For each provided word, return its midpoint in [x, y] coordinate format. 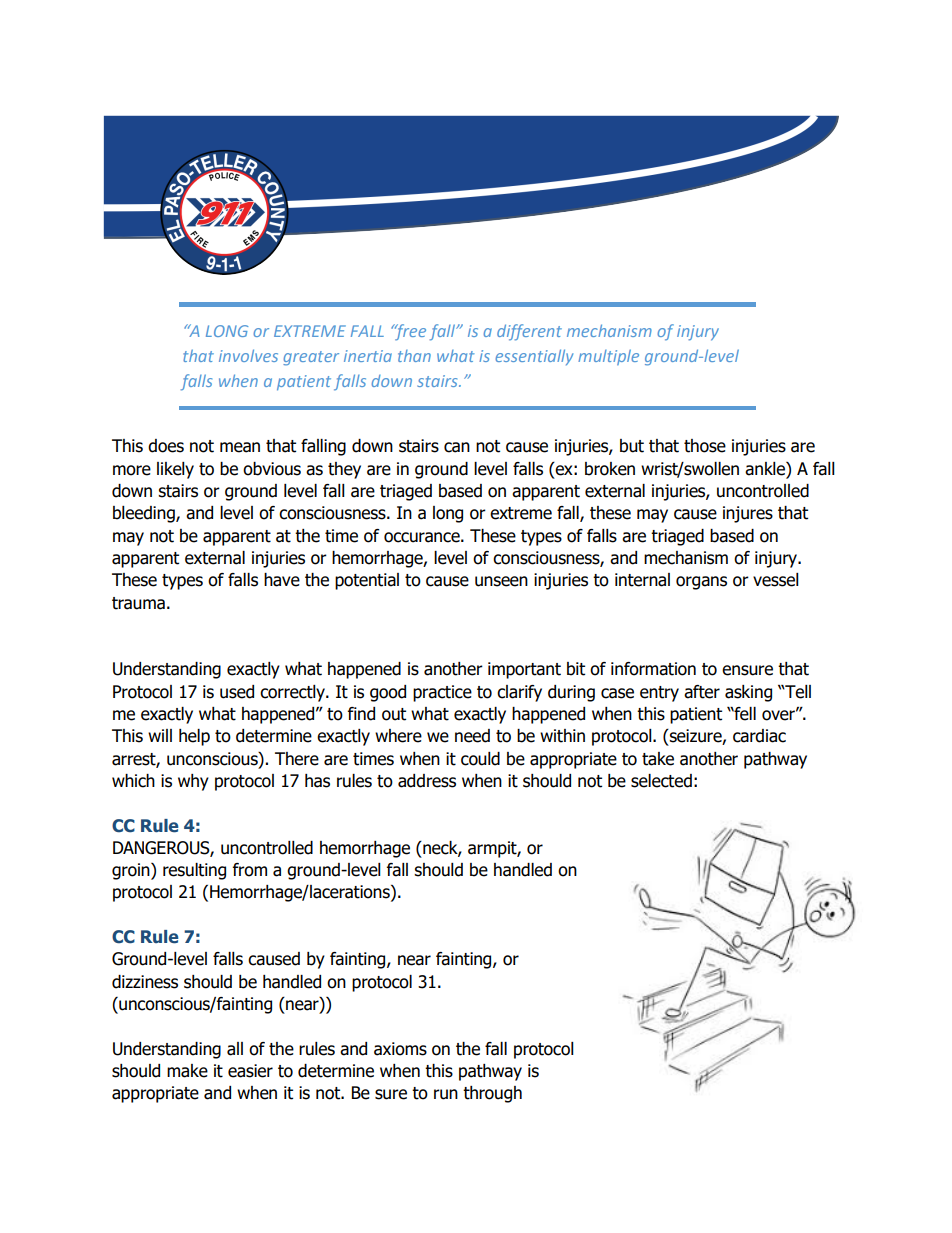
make [187, 1071]
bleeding [145, 514]
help [194, 737]
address [427, 781]
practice [442, 693]
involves [248, 355]
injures [748, 514]
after [702, 692]
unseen [501, 581]
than [414, 356]
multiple [608, 357]
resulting [194, 871]
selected [661, 781]
